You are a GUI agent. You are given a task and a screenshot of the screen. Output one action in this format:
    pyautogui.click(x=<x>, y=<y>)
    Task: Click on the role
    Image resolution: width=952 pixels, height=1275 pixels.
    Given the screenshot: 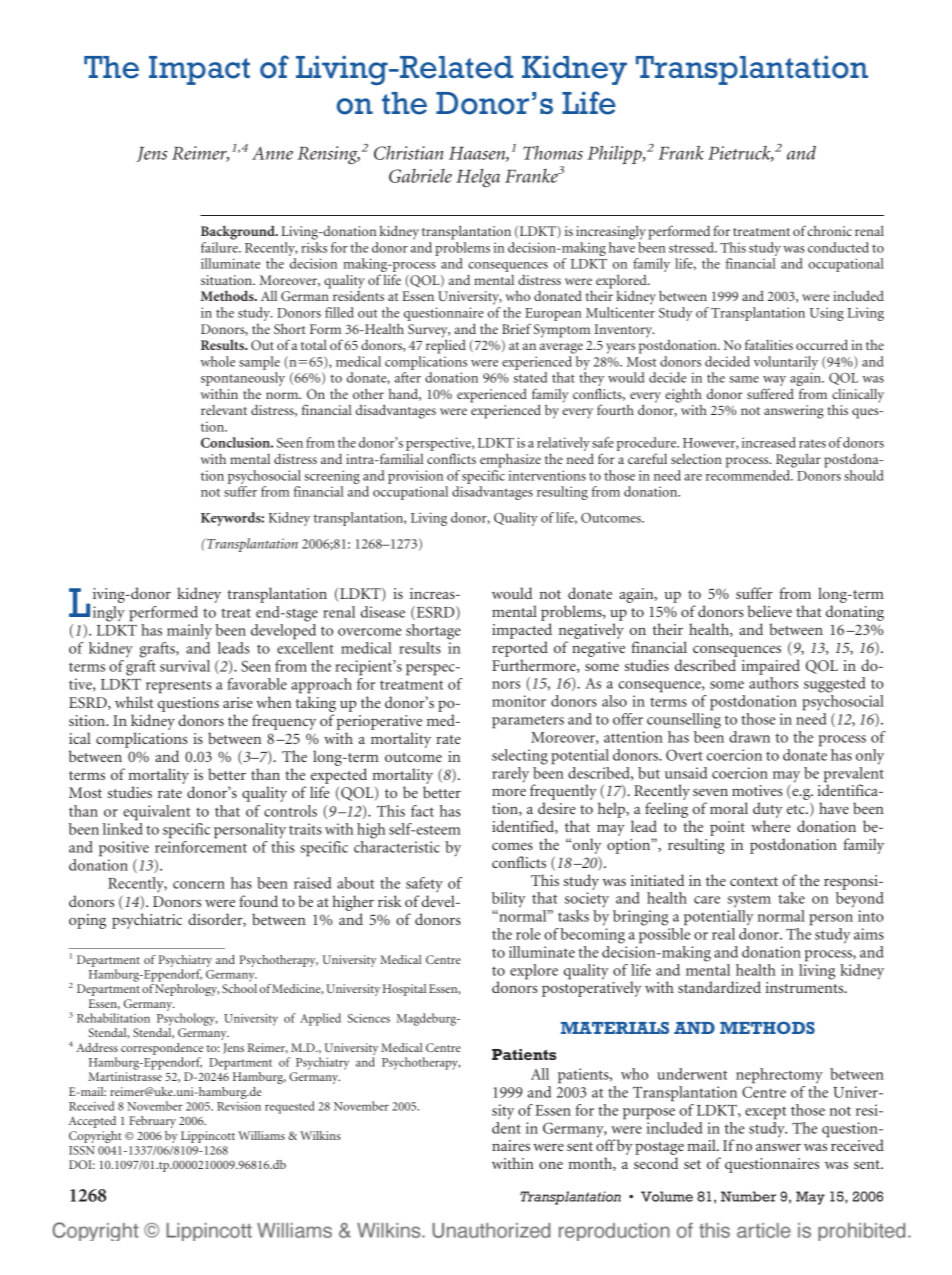 What is the action you would take?
    pyautogui.click(x=528, y=934)
